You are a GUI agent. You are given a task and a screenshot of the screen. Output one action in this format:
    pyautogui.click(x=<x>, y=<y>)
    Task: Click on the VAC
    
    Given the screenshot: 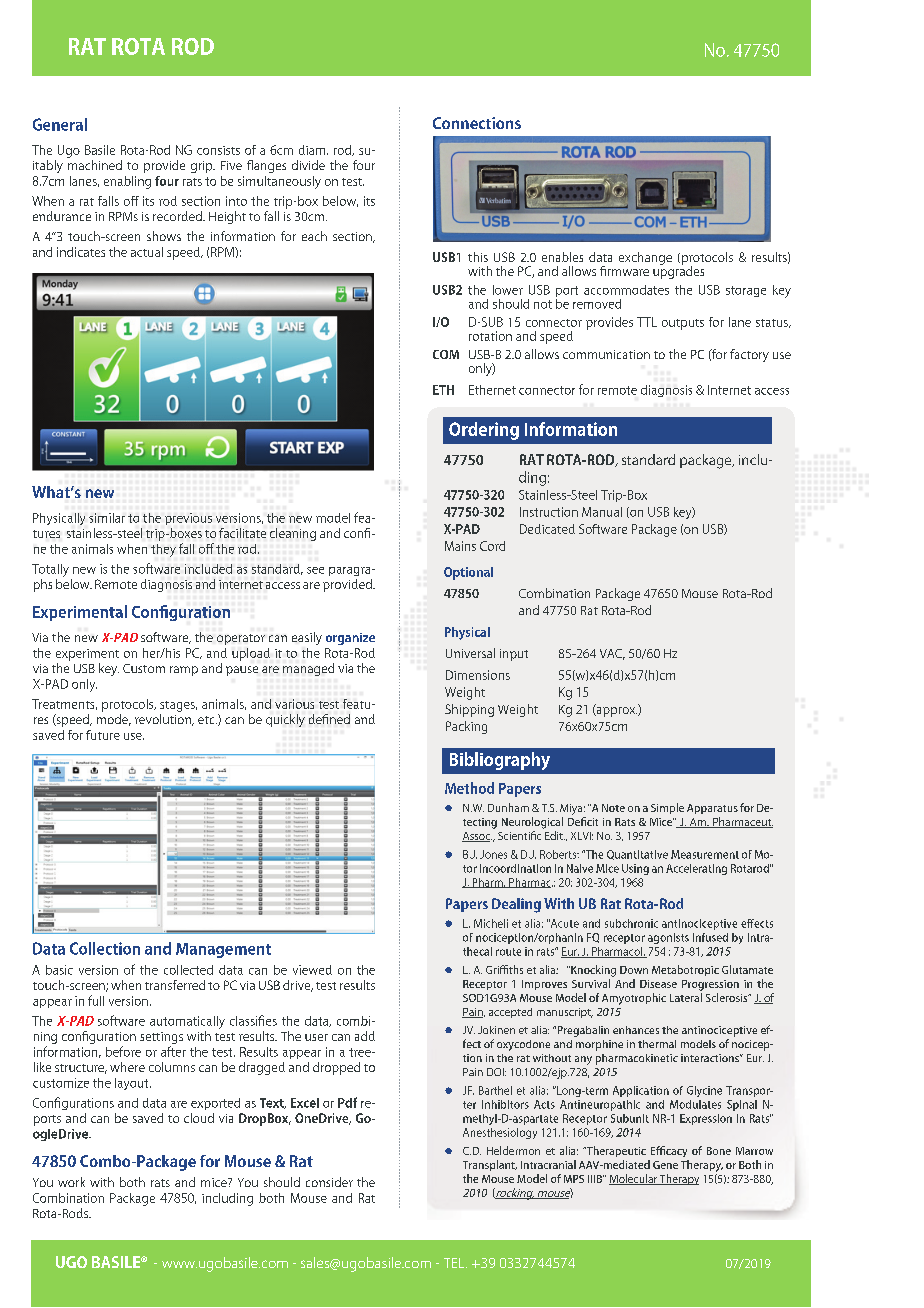 What is the action you would take?
    pyautogui.click(x=612, y=654)
